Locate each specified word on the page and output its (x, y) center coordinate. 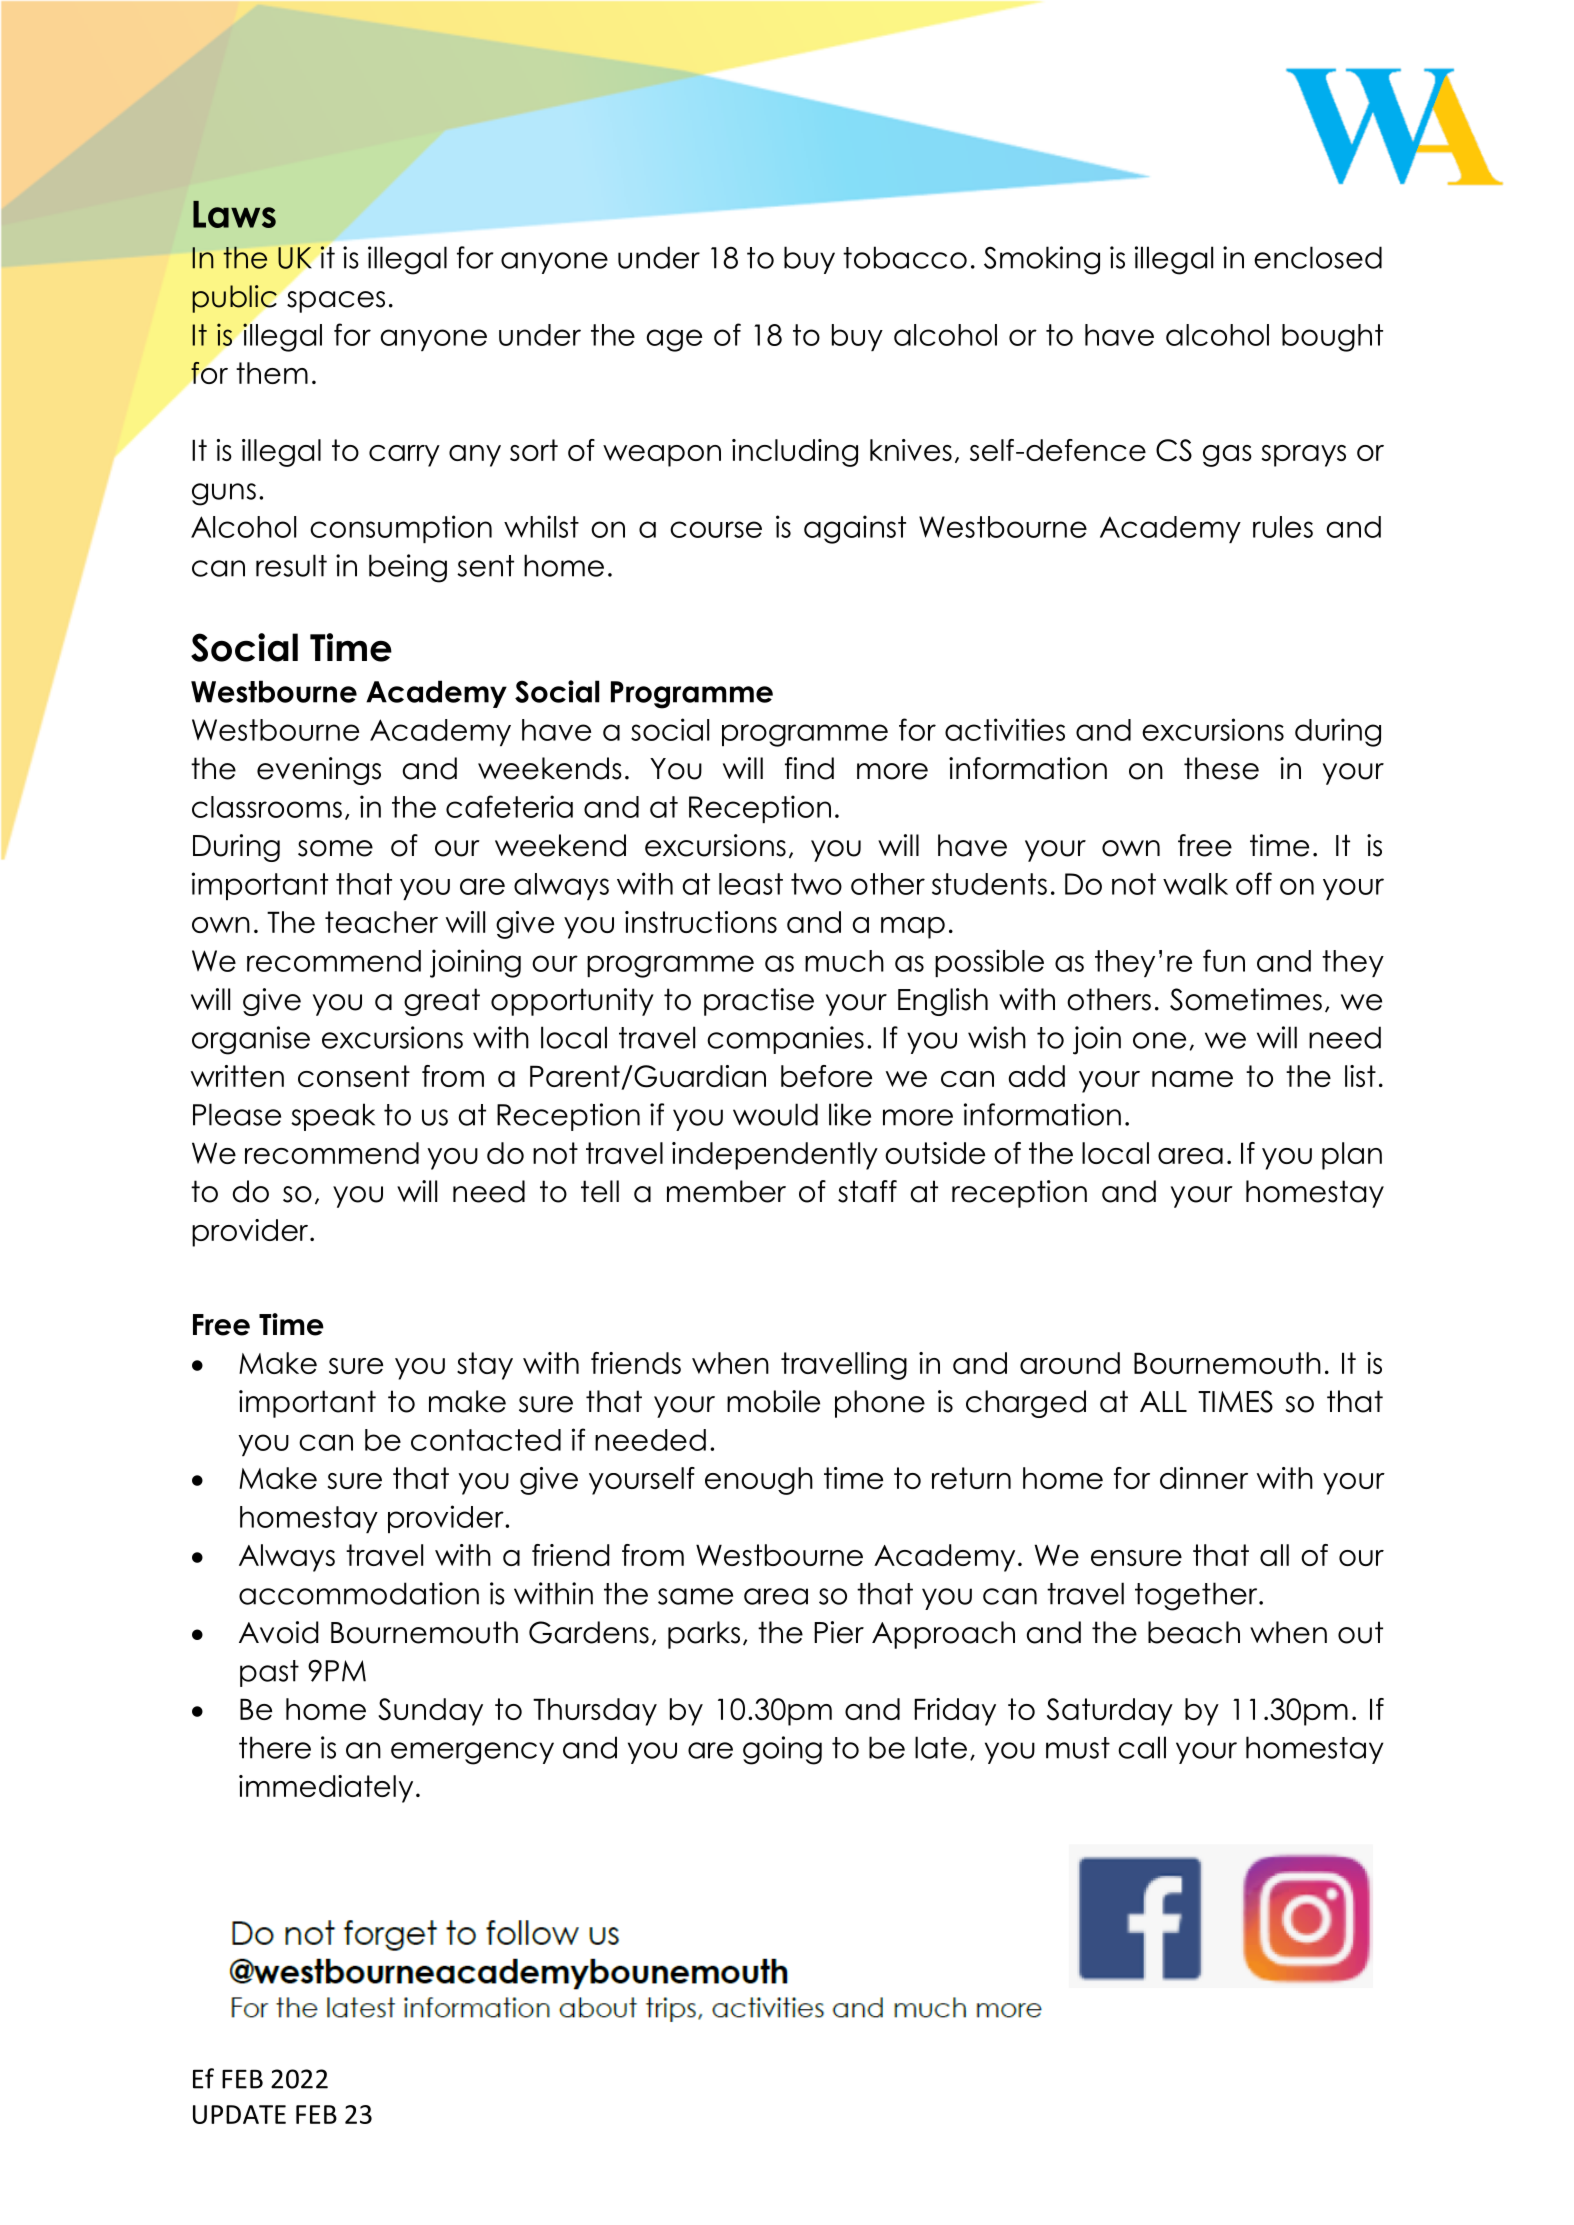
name (1192, 1079)
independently (775, 1156)
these (1221, 768)
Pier (839, 1632)
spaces (336, 302)
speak (333, 1117)
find (809, 768)
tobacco (905, 257)
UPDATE (239, 2114)
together (1197, 1596)
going (782, 1750)
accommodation (359, 1593)
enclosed (1318, 257)
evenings (319, 771)
